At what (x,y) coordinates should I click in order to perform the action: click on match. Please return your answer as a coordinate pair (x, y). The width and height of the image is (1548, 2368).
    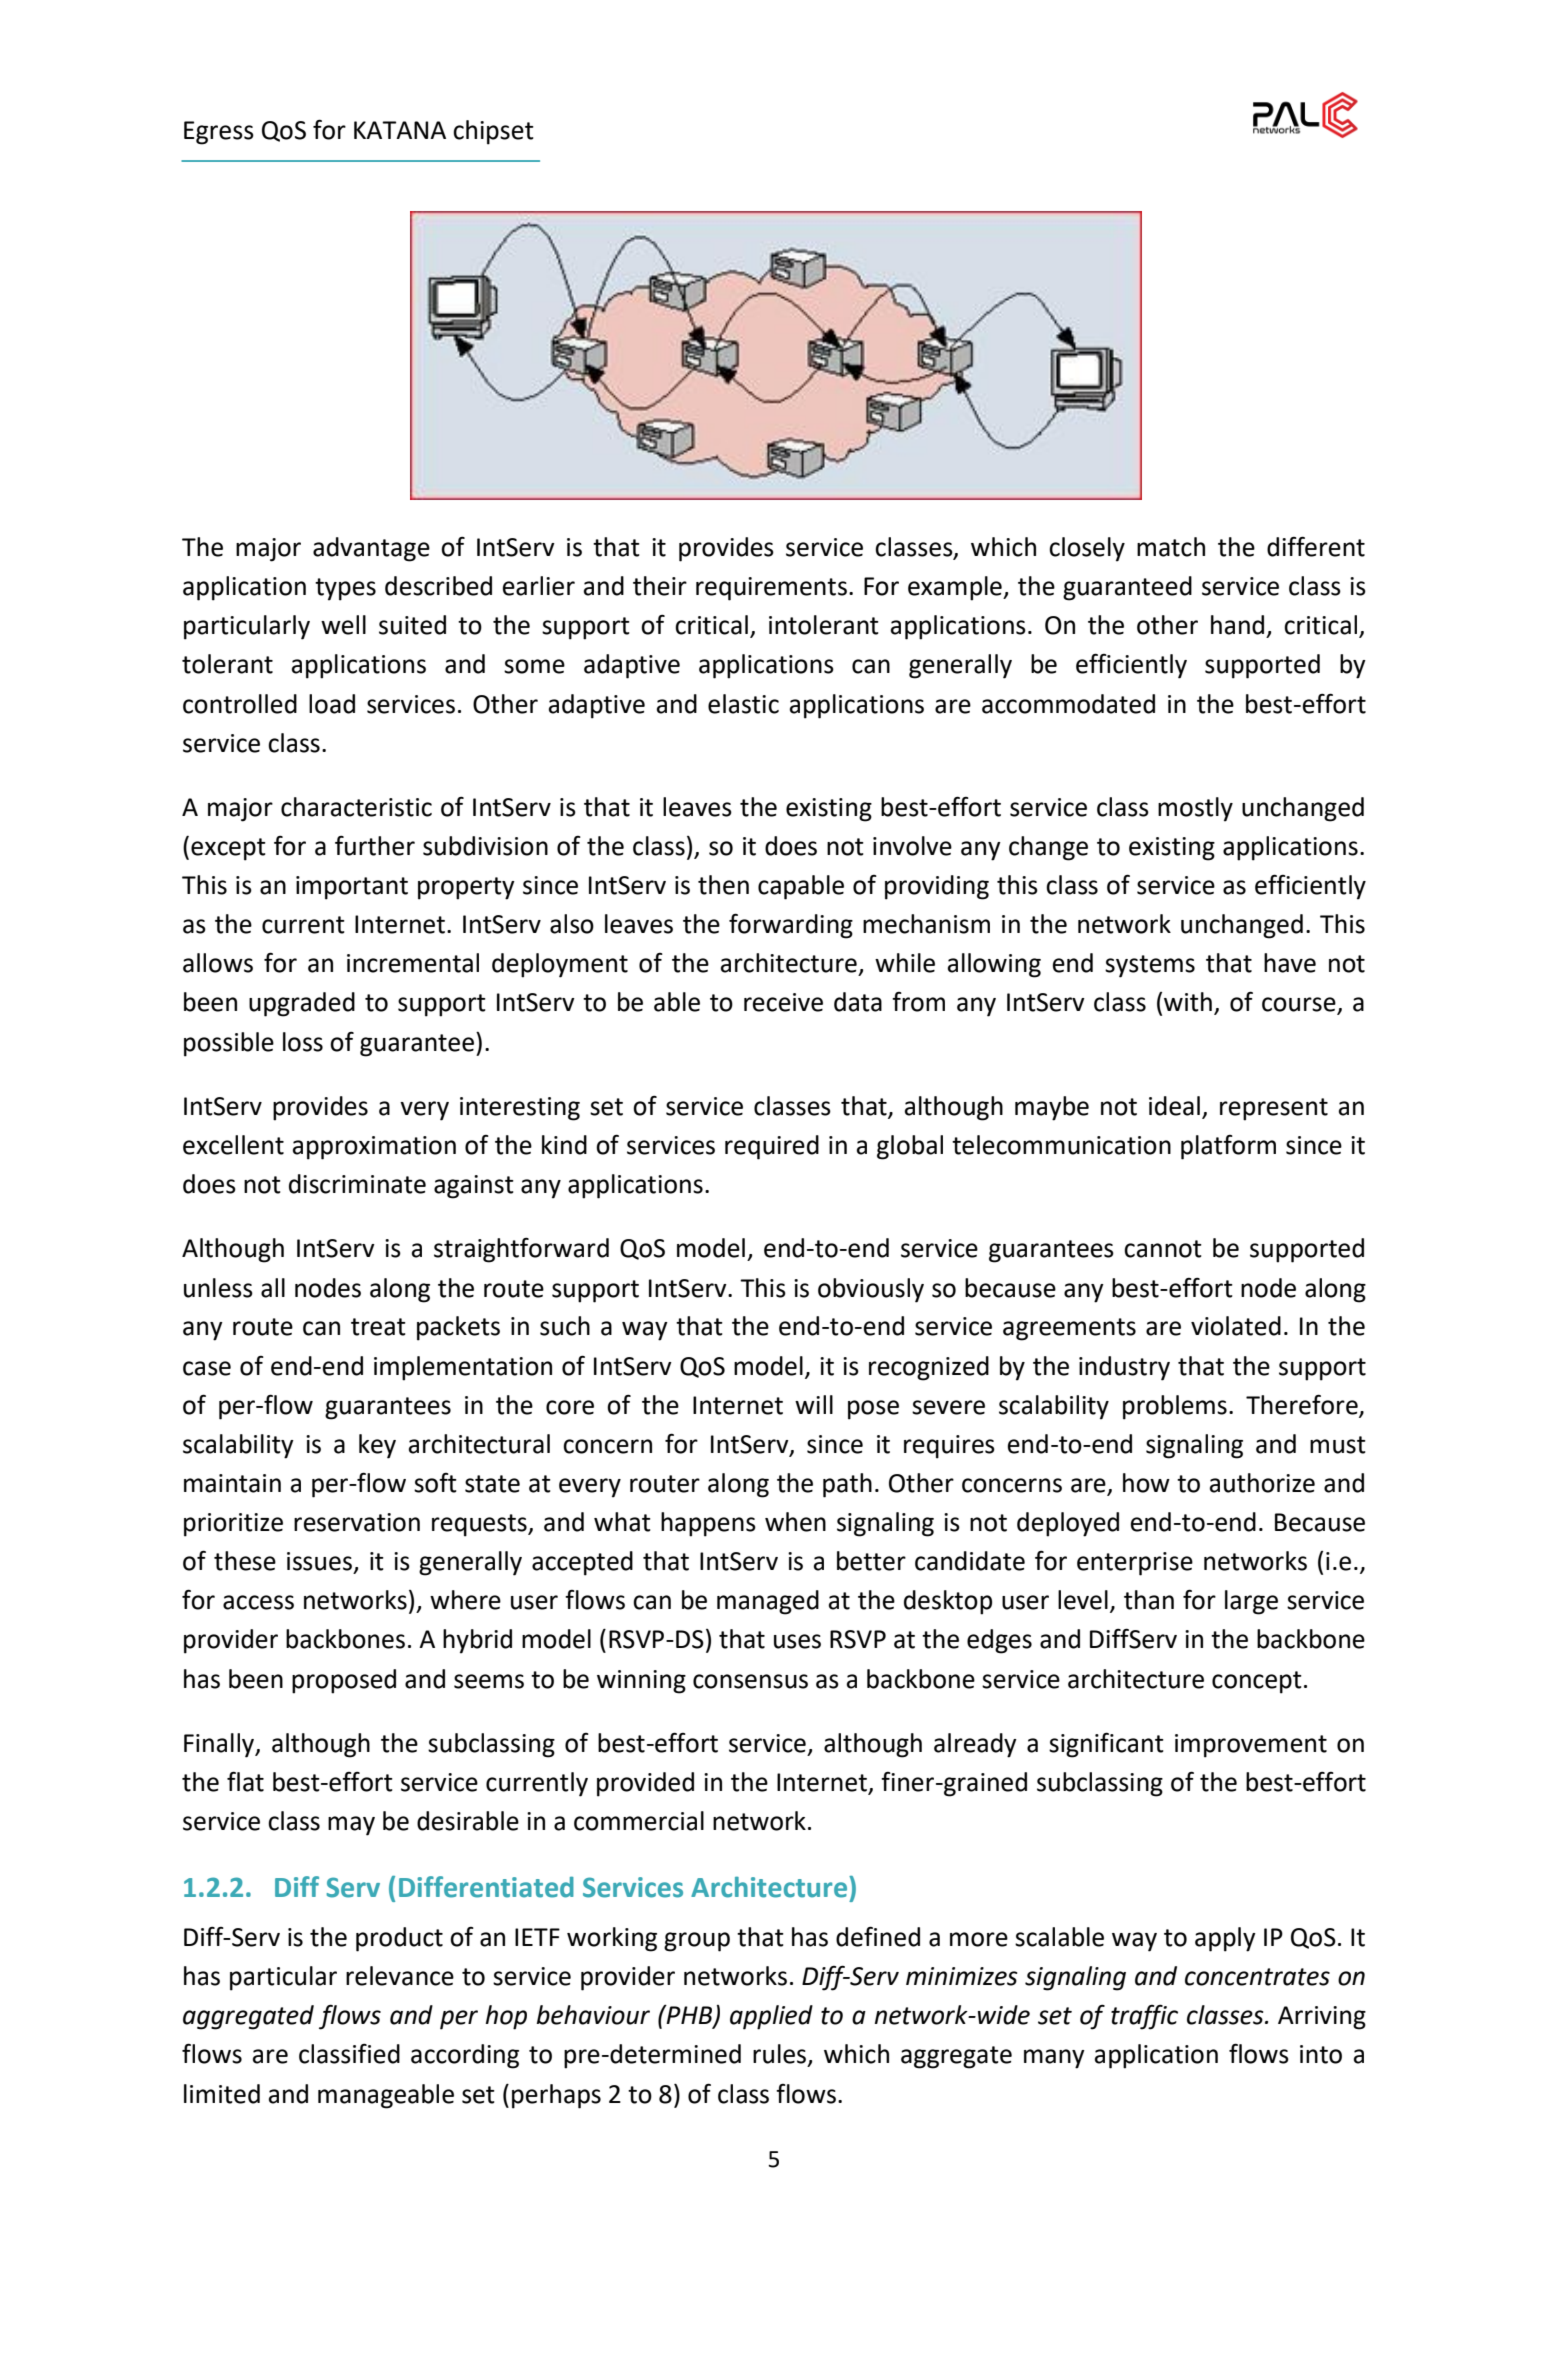
    Looking at the image, I should click on (1171, 547).
